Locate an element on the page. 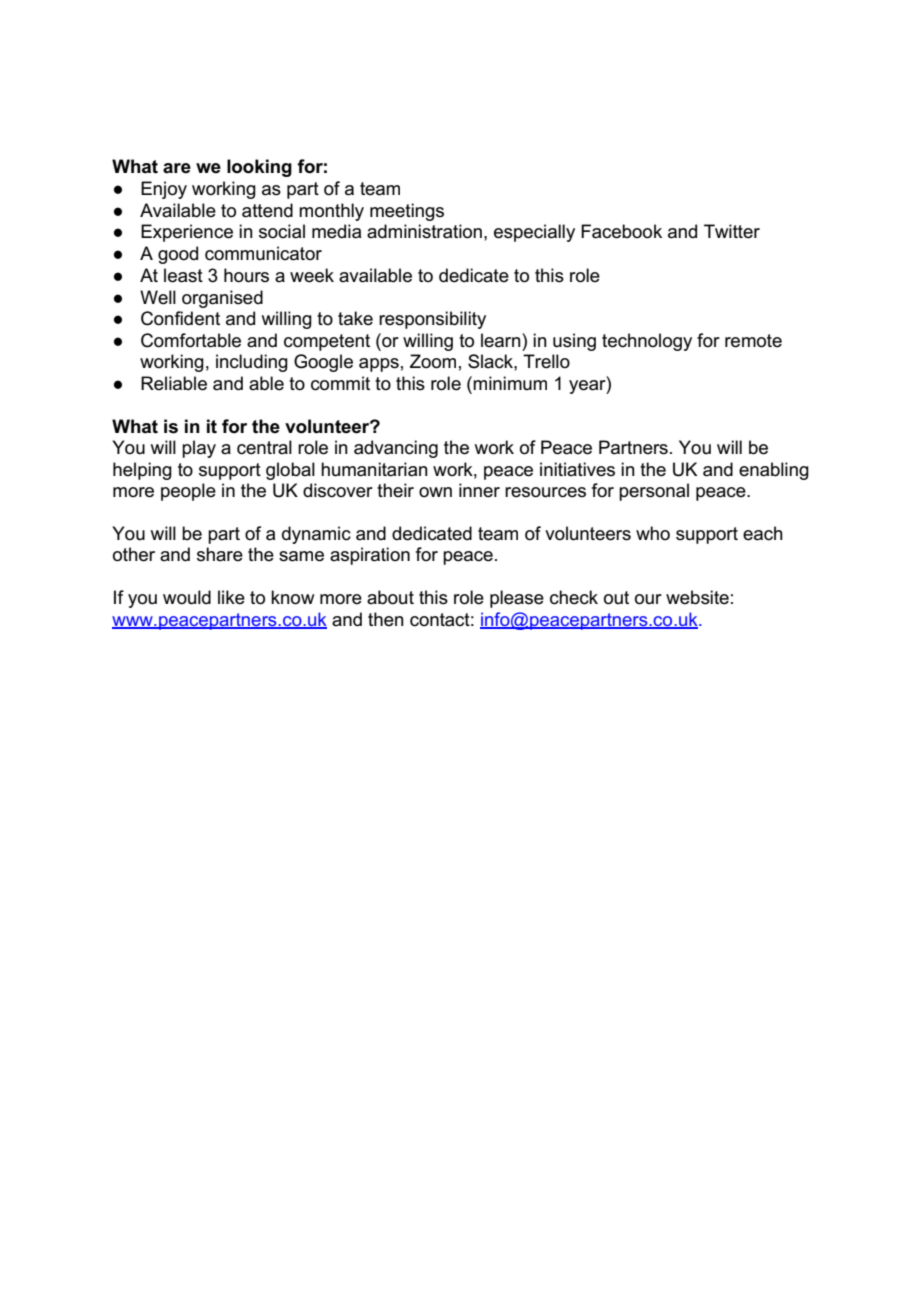 This image has width=924, height=1308. Enjoy is located at coordinates (164, 190).
